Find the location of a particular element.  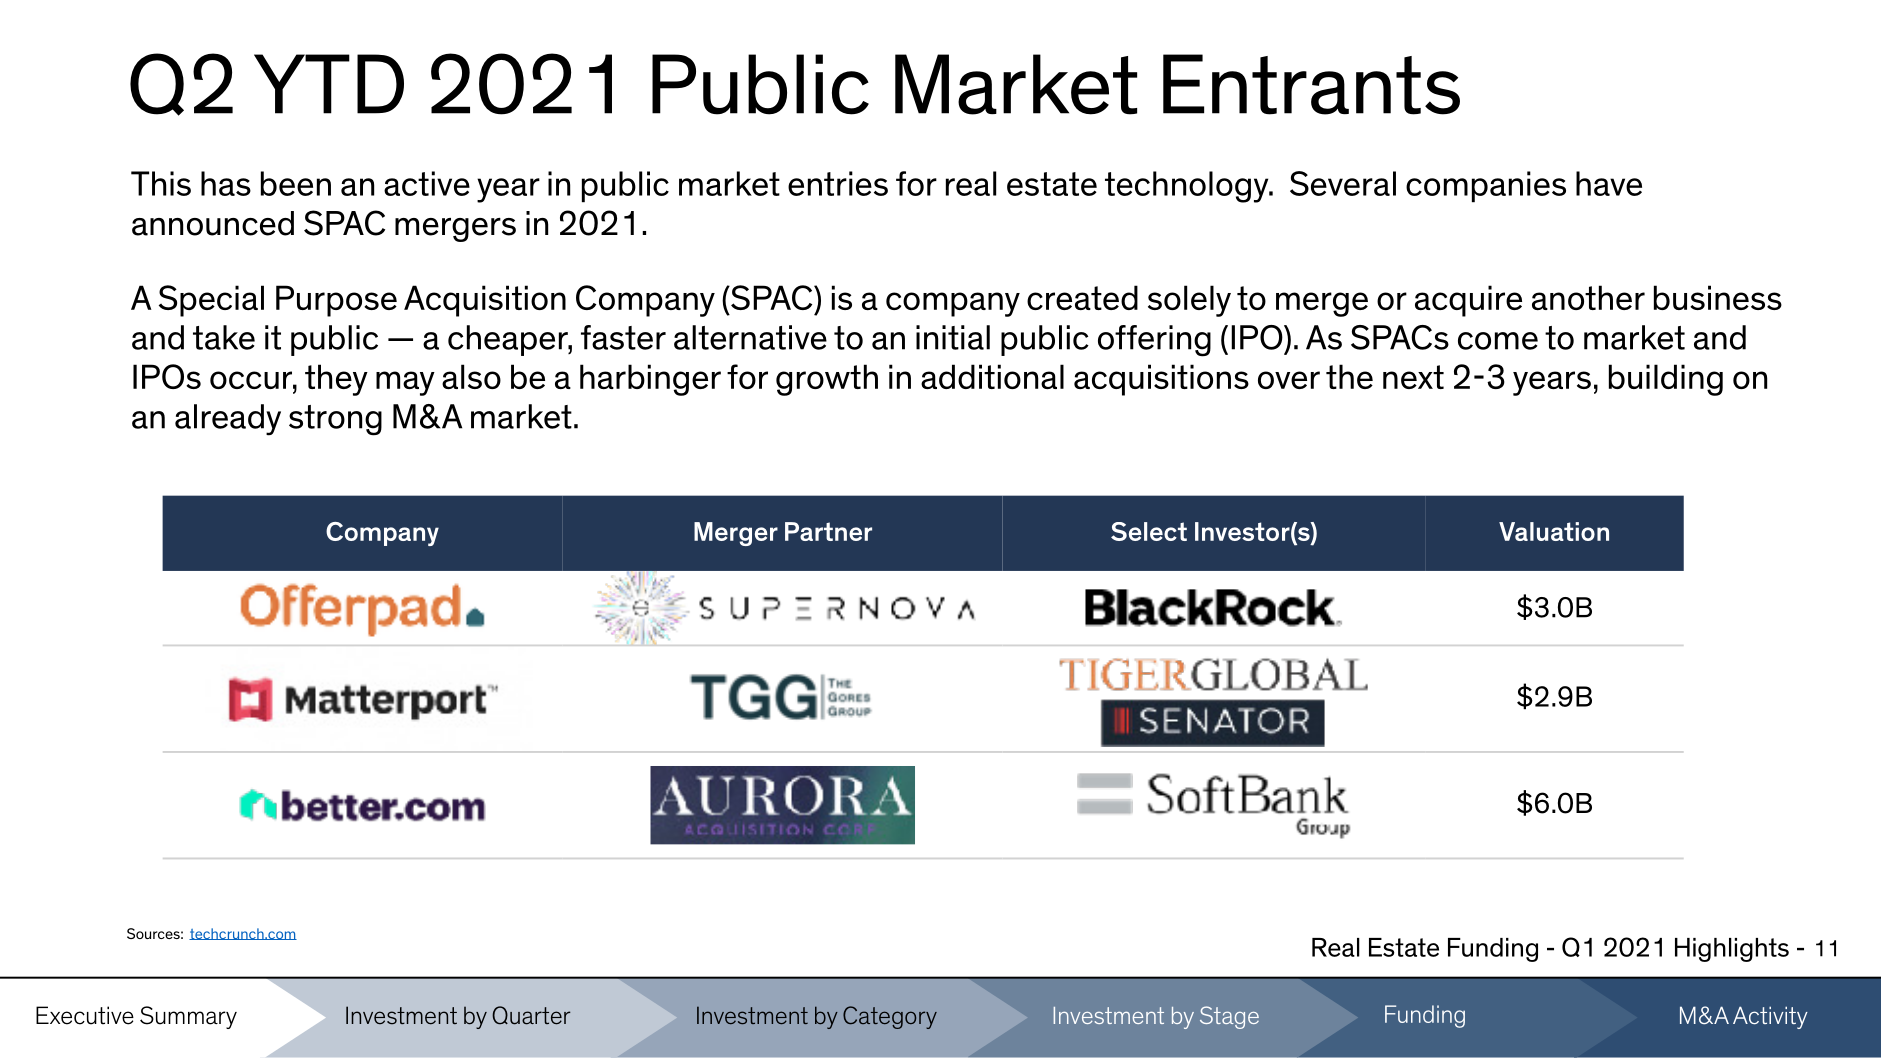

strong is located at coordinates (335, 420).
